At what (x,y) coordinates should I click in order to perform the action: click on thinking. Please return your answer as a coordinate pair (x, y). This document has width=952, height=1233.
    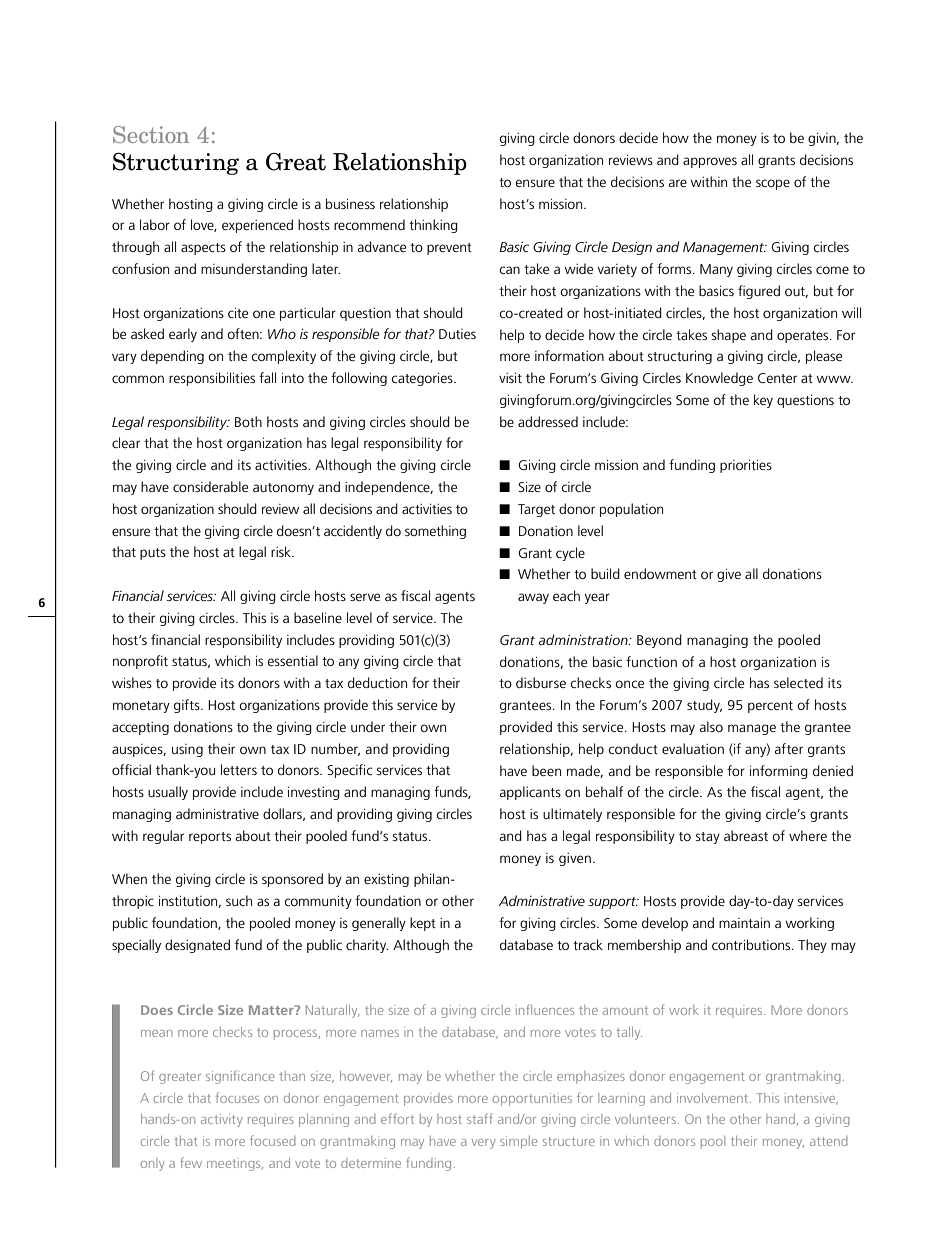
    Looking at the image, I should click on (433, 226).
